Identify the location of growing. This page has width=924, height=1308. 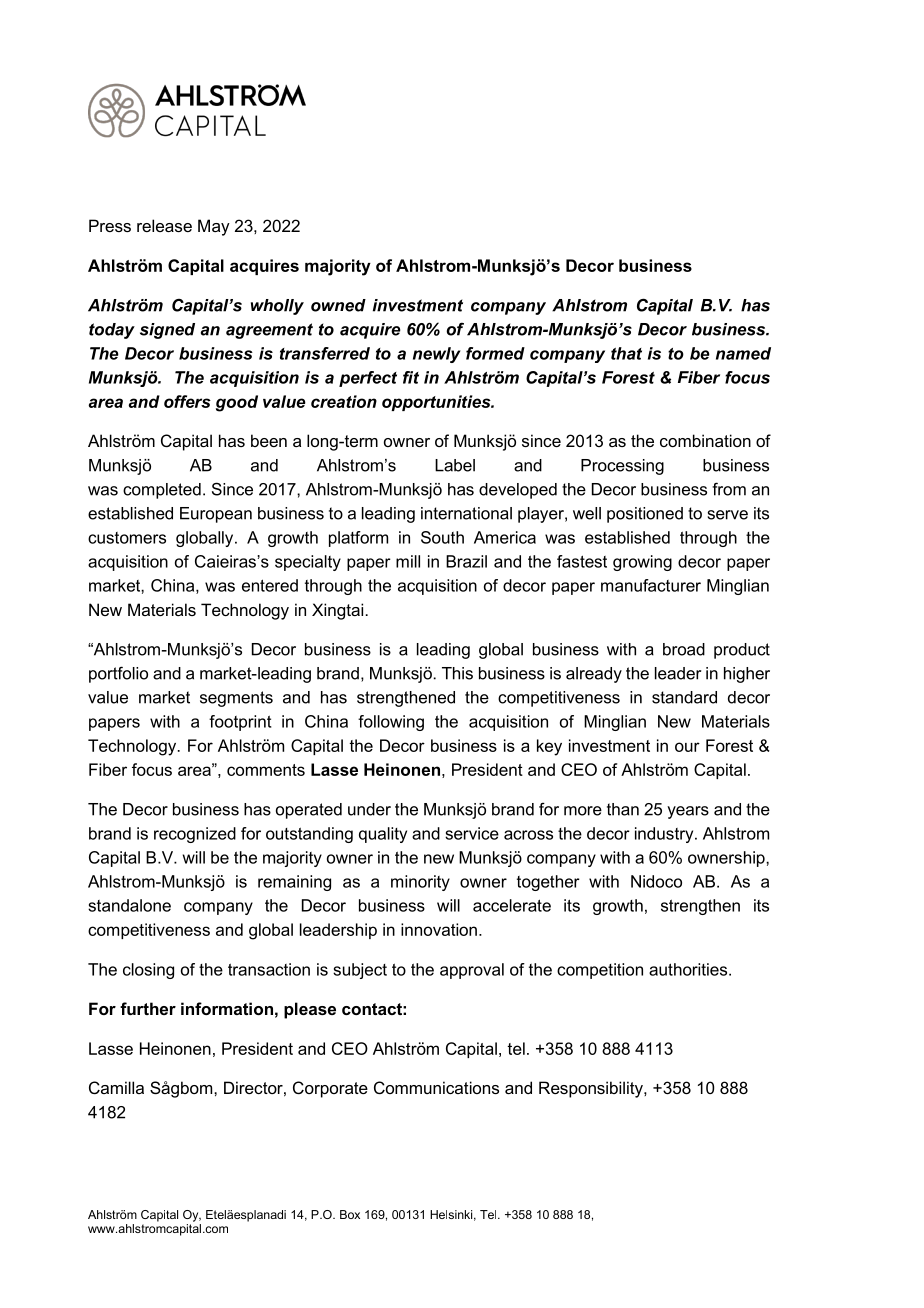
(642, 563).
